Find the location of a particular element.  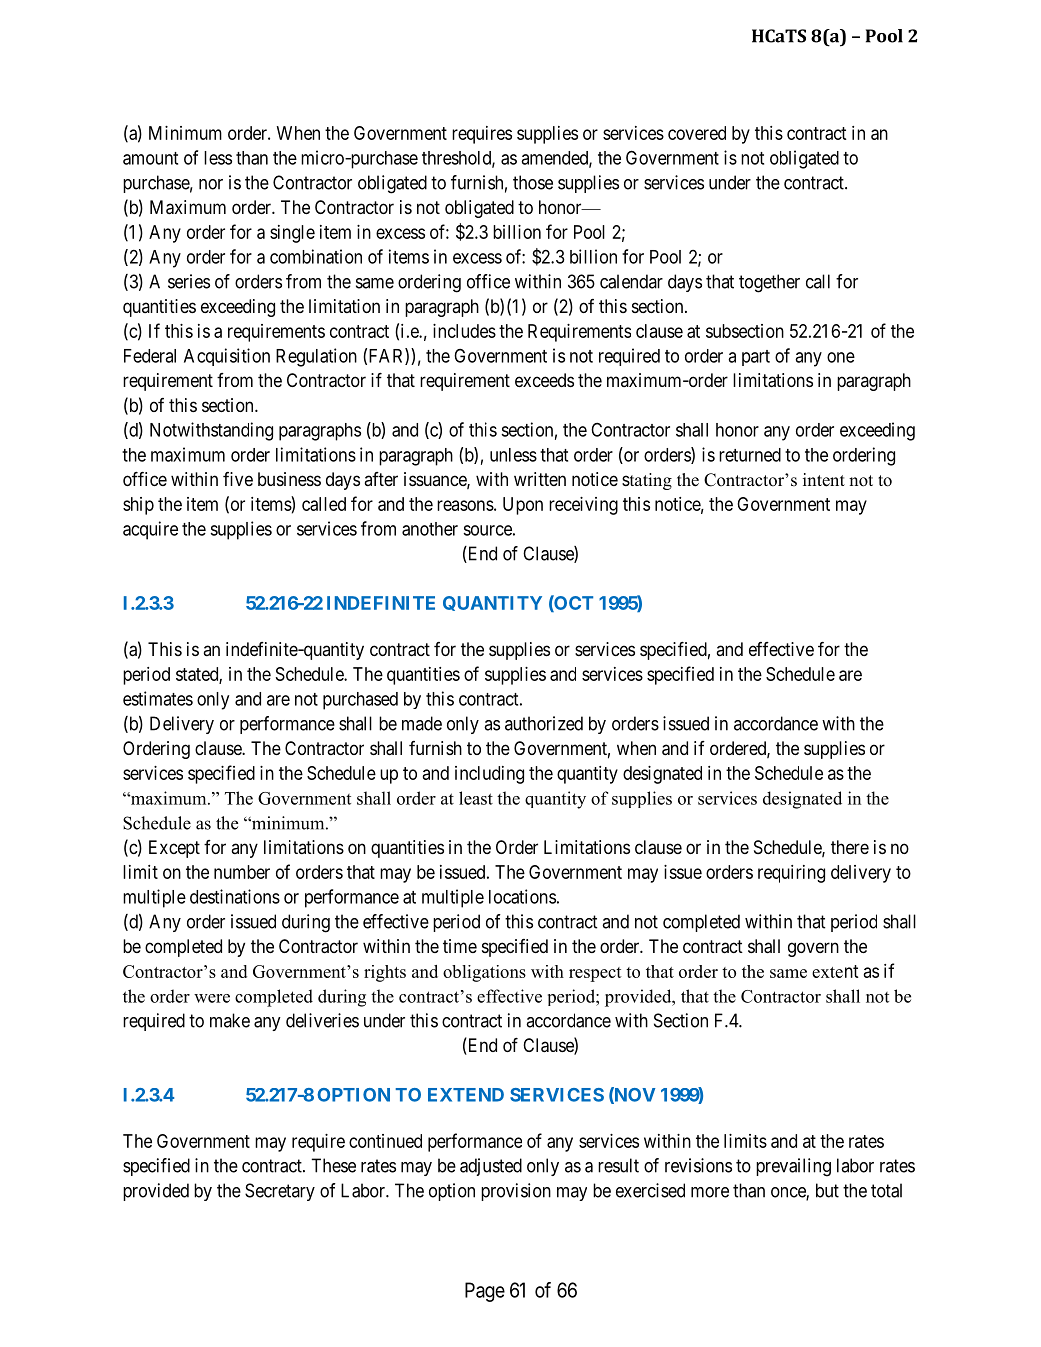

authorized is located at coordinates (544, 723).
